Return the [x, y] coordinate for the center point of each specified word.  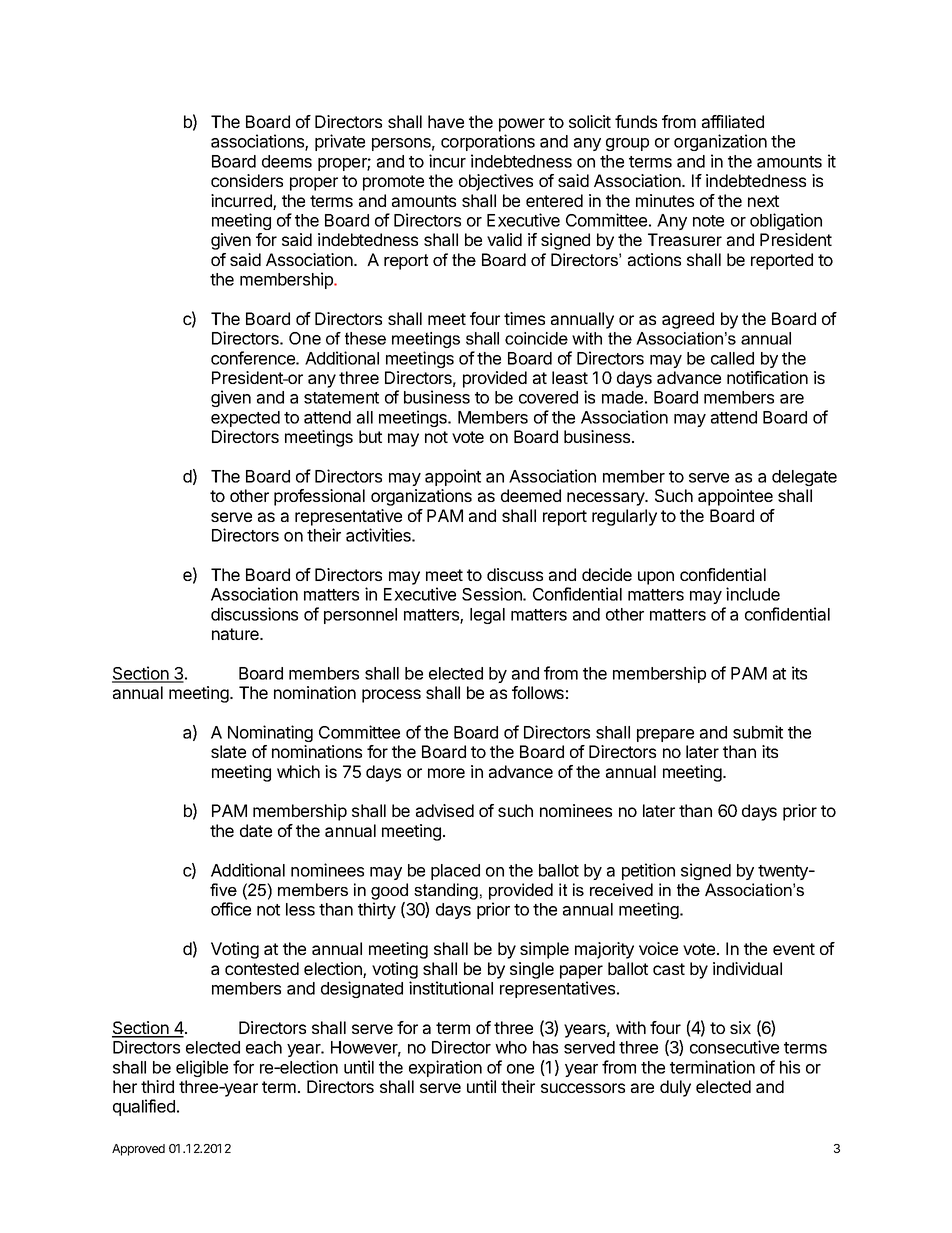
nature [236, 634]
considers [247, 180]
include [753, 594]
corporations [488, 142]
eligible [202, 1068]
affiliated [733, 121]
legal [487, 616]
